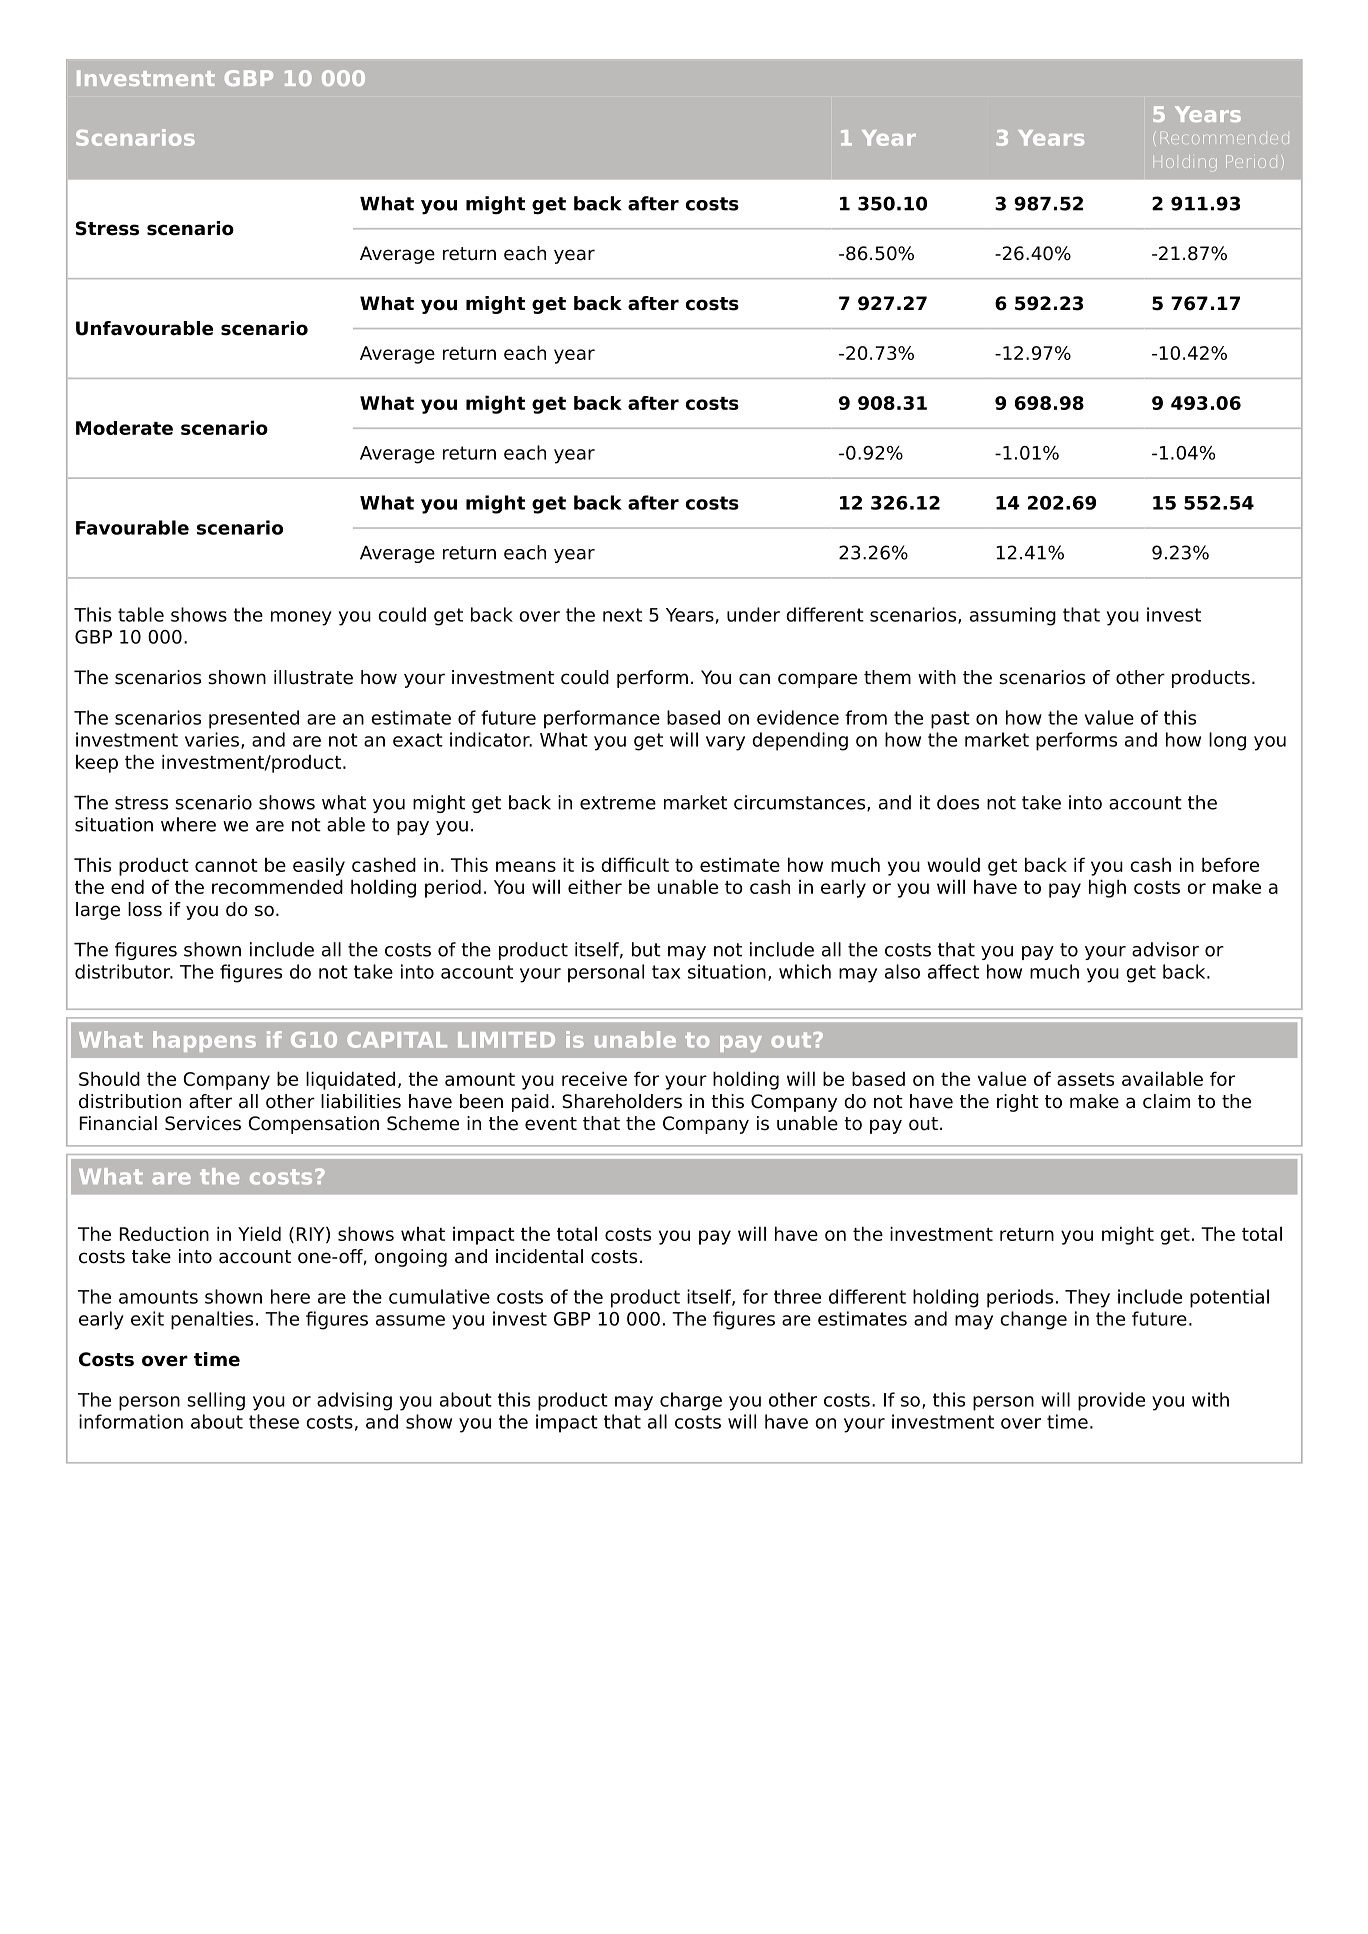 This screenshot has width=1368, height=1934. I want to click on loss, so click(145, 909).
